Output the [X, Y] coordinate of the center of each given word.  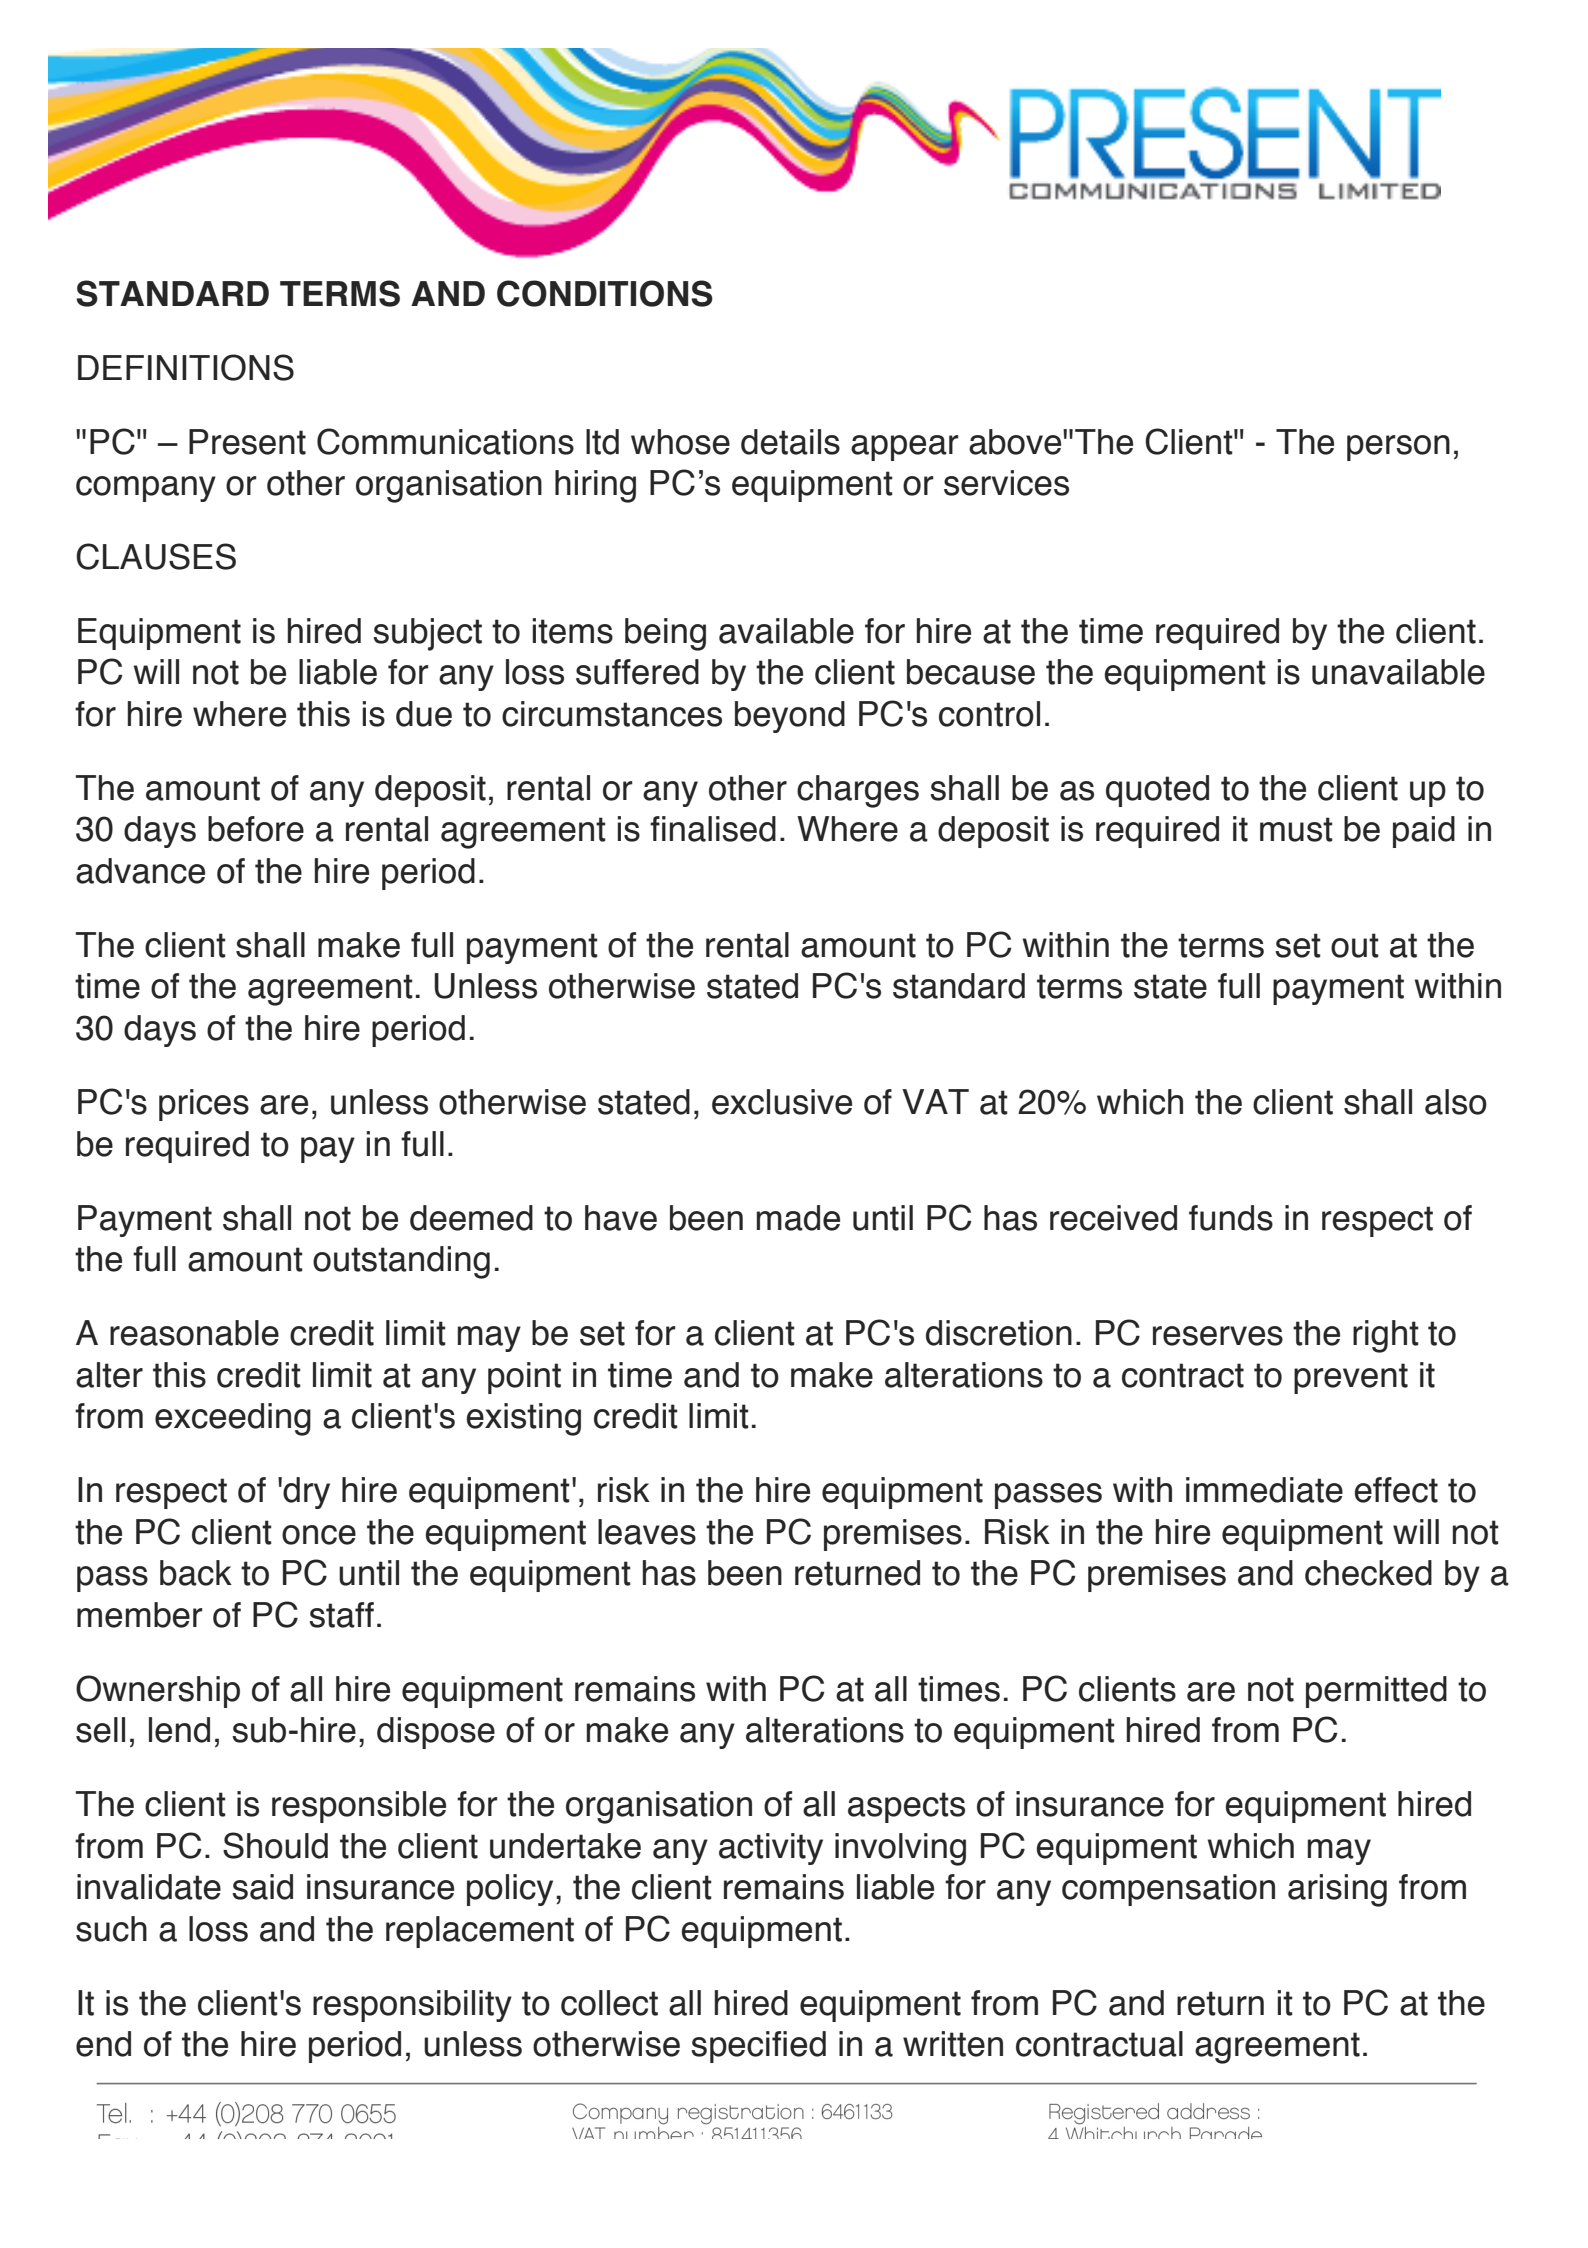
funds [1231, 1218]
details [790, 442]
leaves [647, 1532]
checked [1368, 1573]
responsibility [412, 2006]
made [798, 1218]
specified [758, 2047]
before [256, 829]
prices [204, 1105]
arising [1337, 1890]
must [1296, 829]
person [1398, 448]
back [196, 1573]
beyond [790, 717]
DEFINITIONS [186, 367]
